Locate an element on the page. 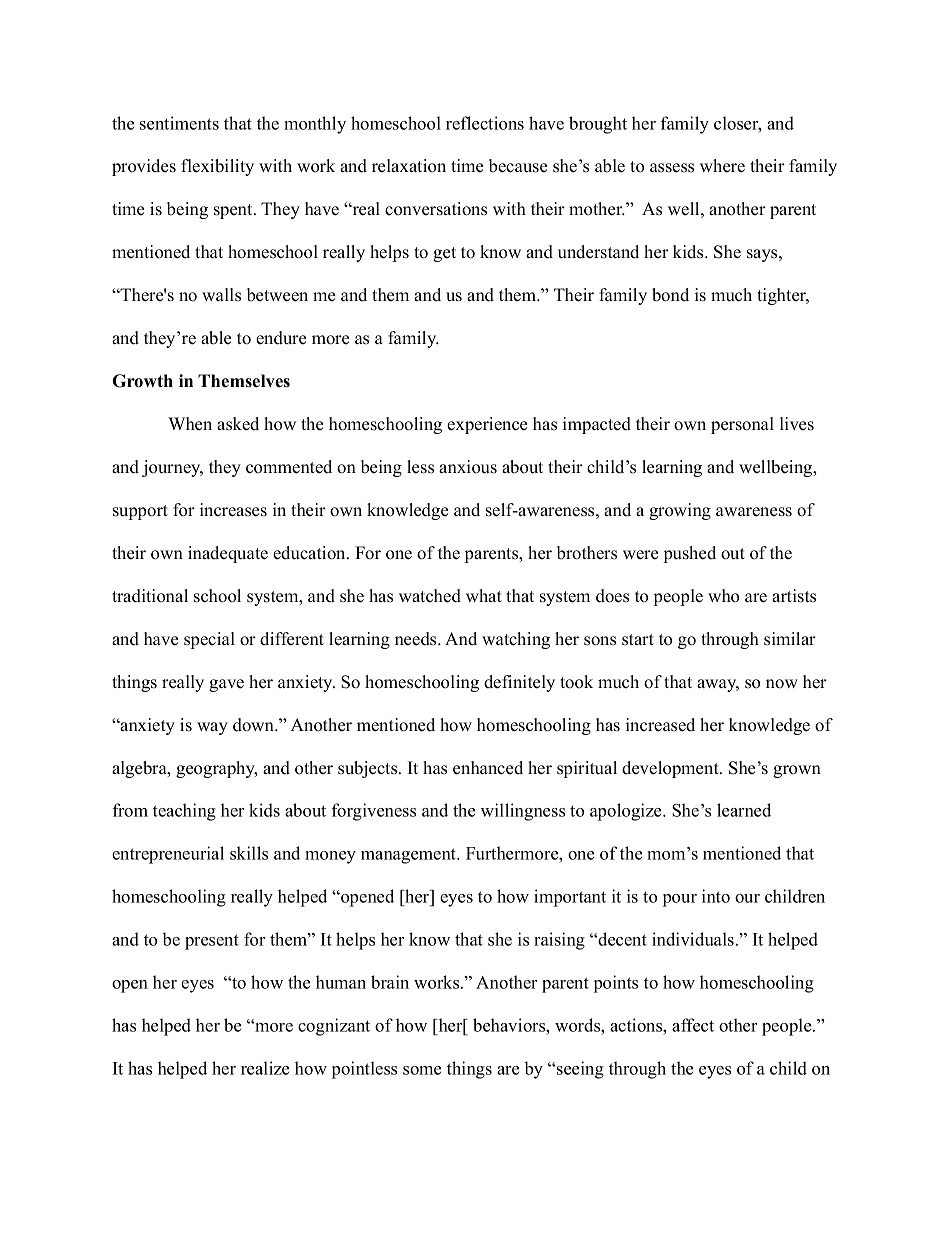 Image resolution: width=952 pixels, height=1233 pixels. cognizant is located at coordinates (334, 1027).
